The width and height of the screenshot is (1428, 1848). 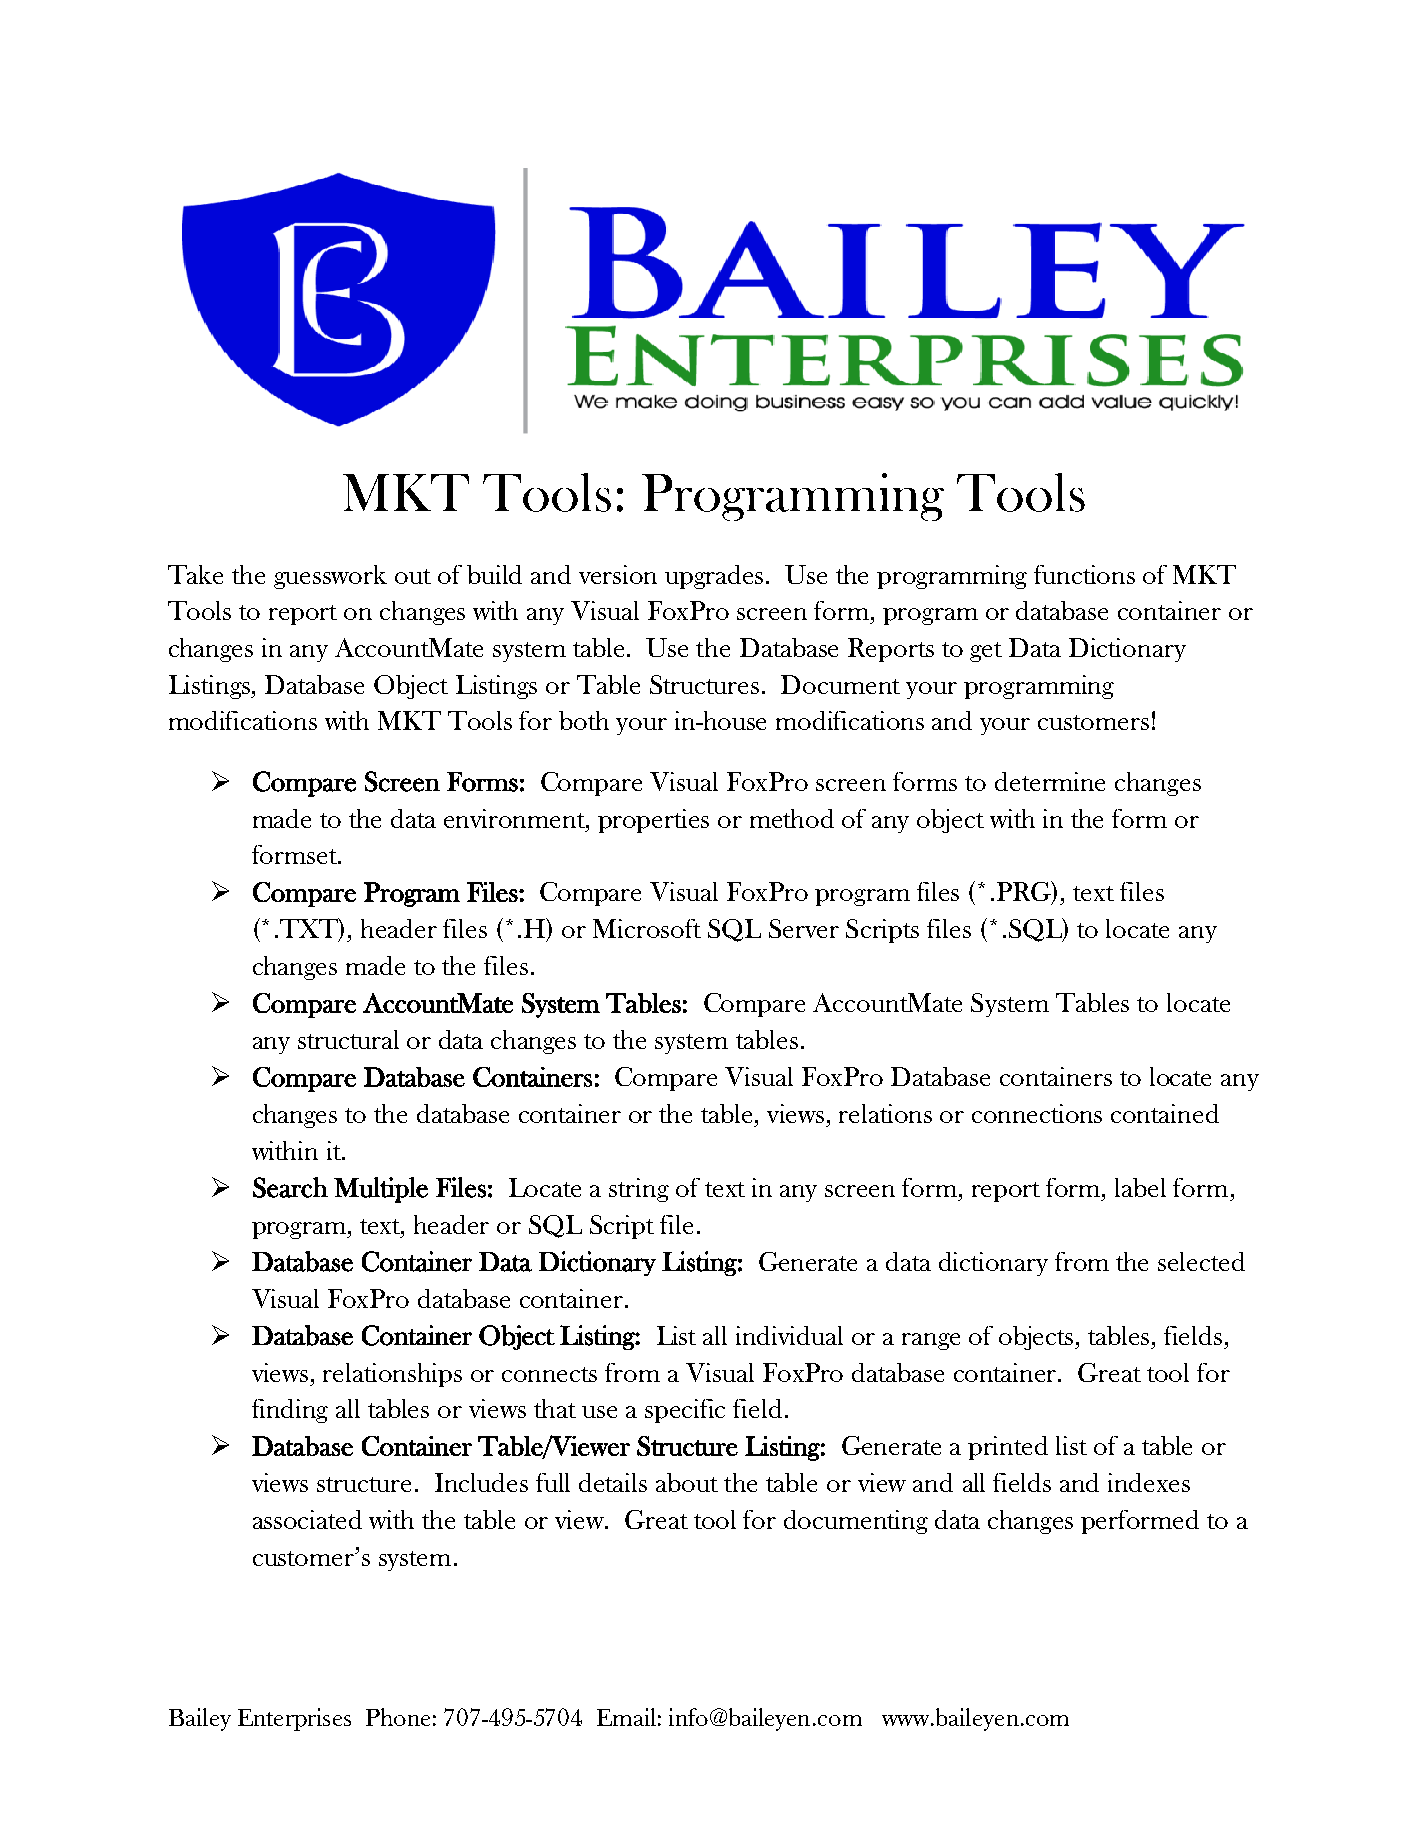 What do you see at coordinates (626, 1717) in the screenshot?
I see `Email` at bounding box center [626, 1717].
